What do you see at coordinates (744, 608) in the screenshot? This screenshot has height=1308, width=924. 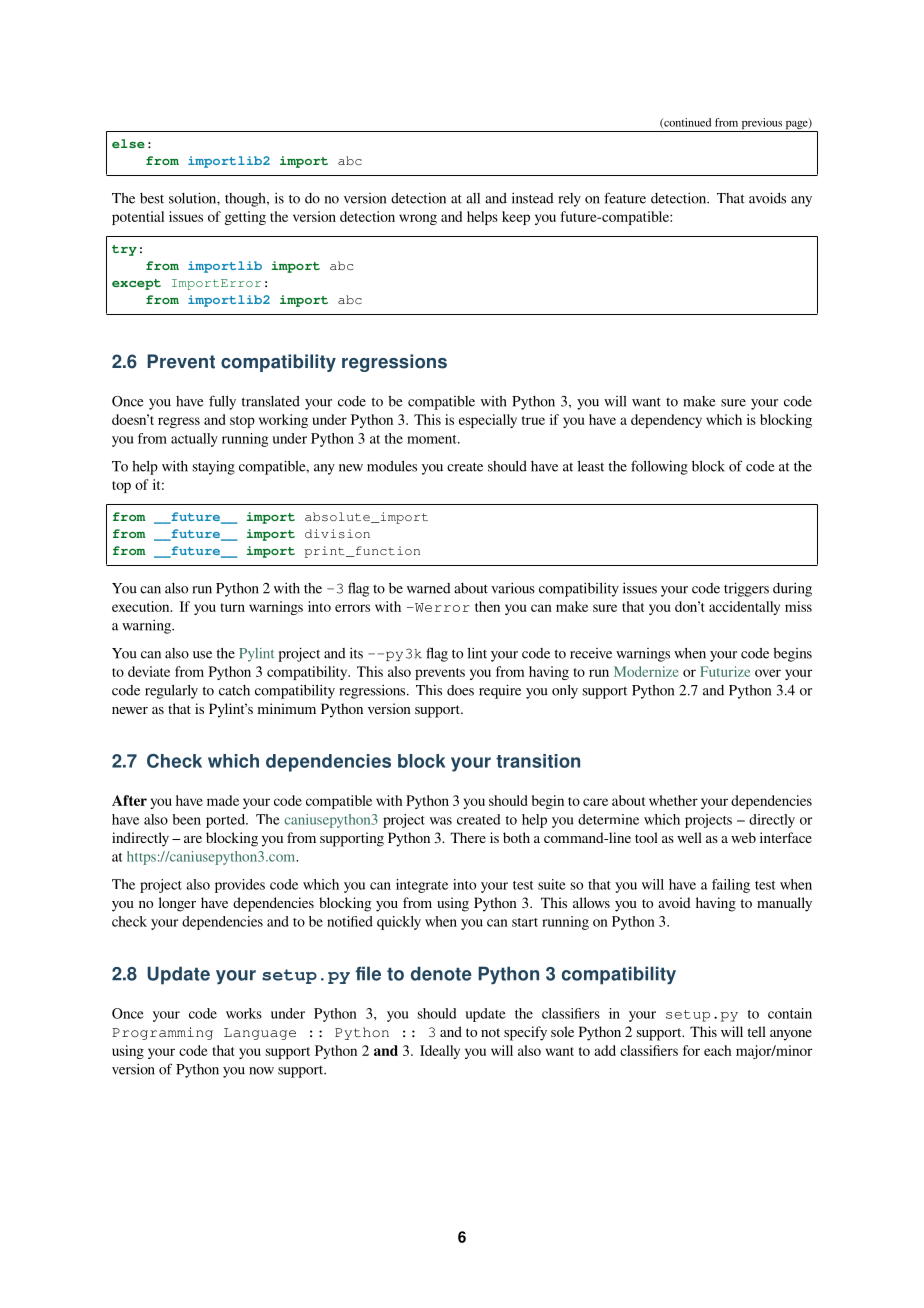 I see `accidentally` at bounding box center [744, 608].
